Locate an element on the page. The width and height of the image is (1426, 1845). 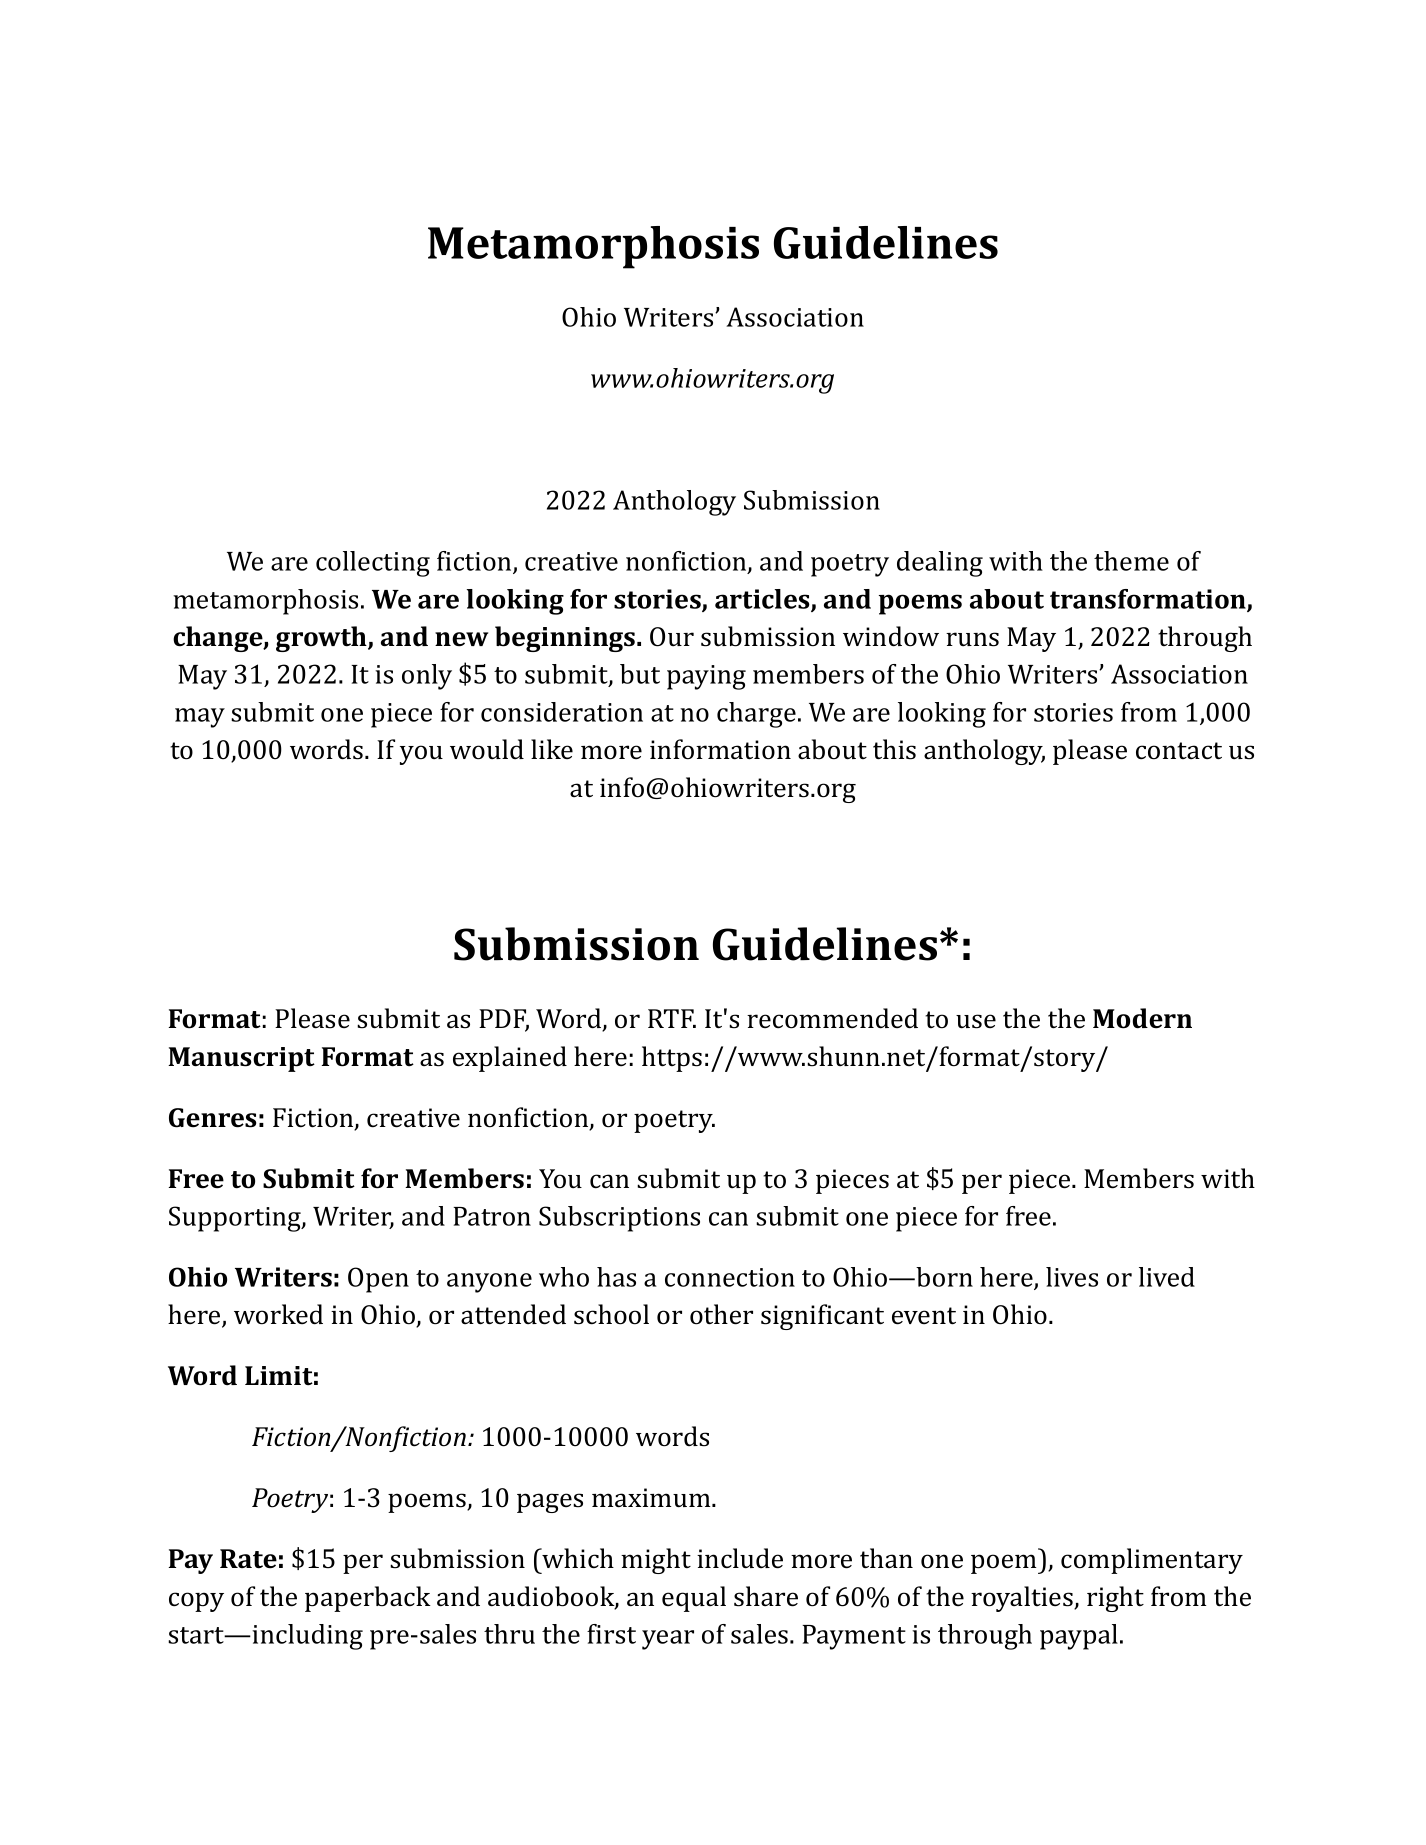
theme is located at coordinates (1131, 561).
